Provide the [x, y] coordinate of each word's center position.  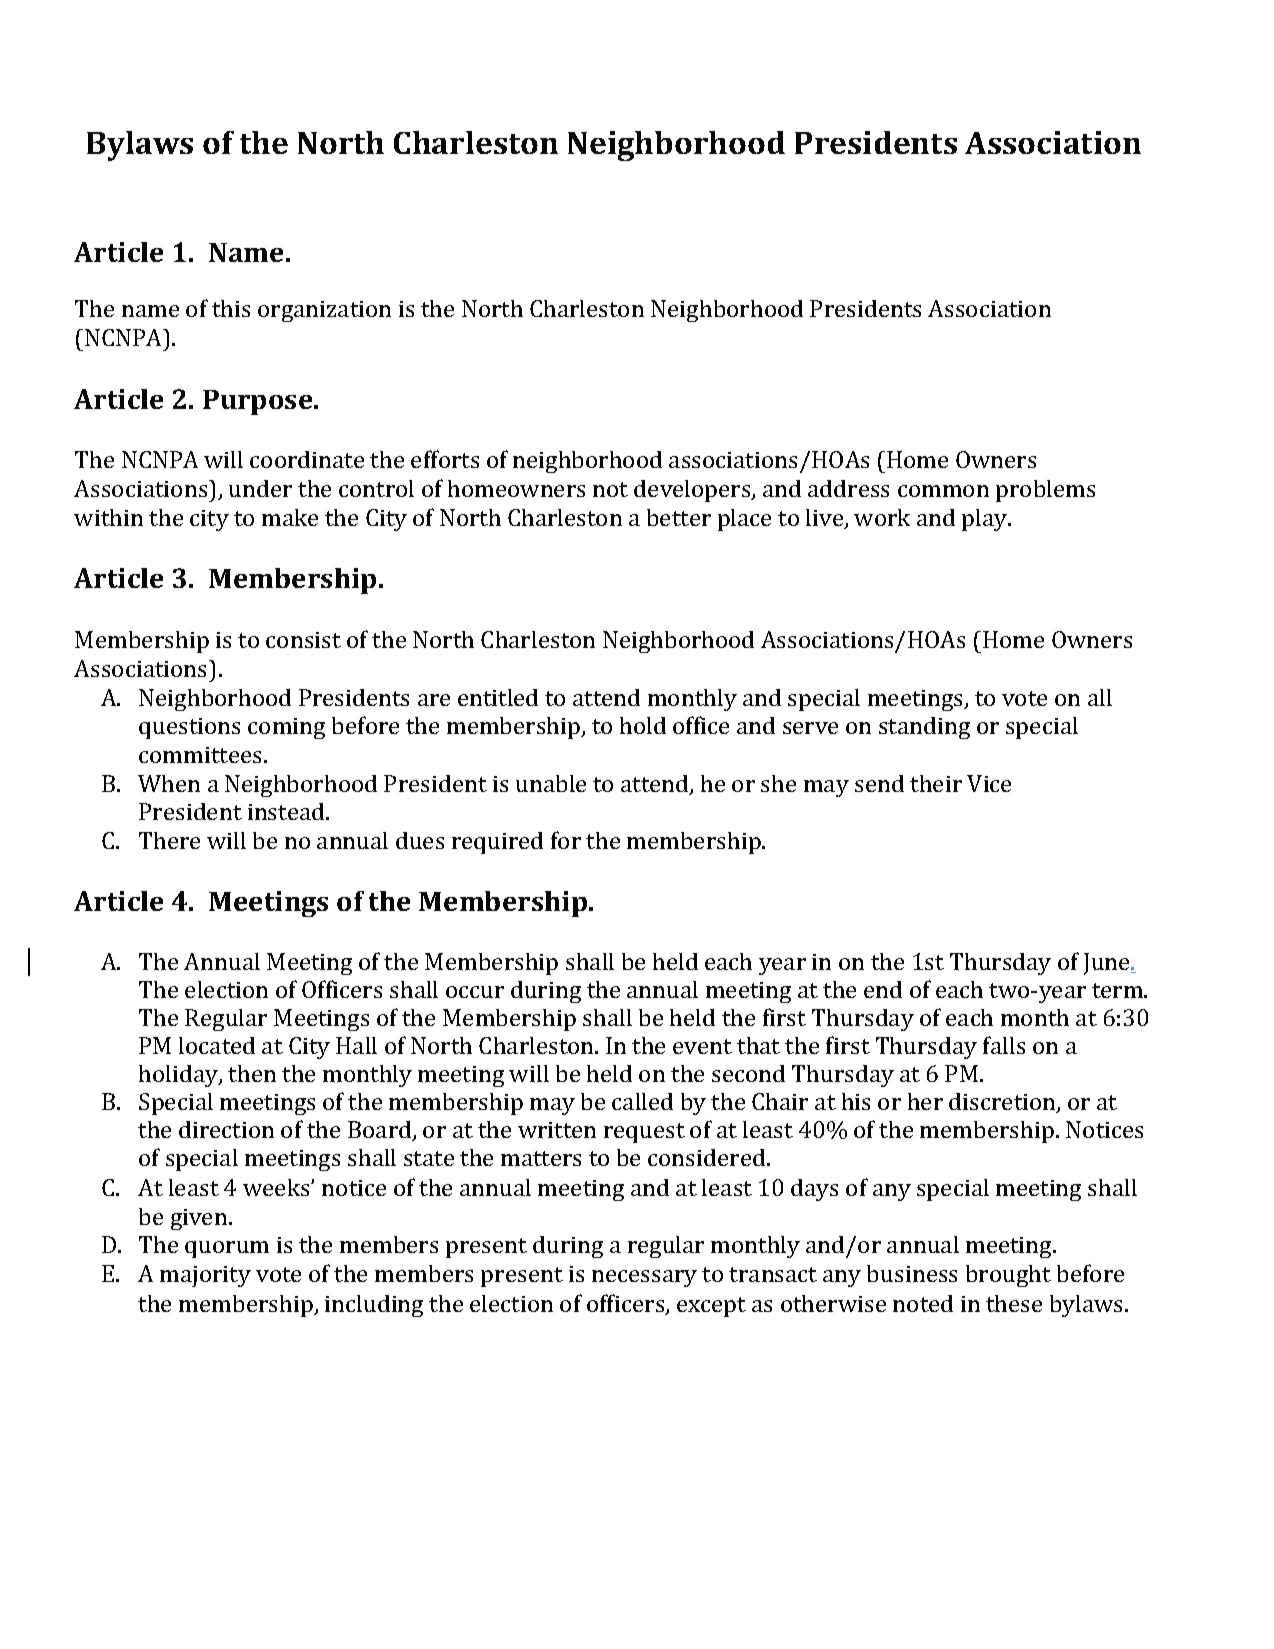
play [986, 520]
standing [924, 728]
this [231, 308]
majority [205, 1276]
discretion [1003, 1103]
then [252, 1073]
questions [189, 728]
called [642, 1101]
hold [643, 725]
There [169, 840]
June [1108, 964]
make [290, 517]
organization [324, 311]
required [497, 843]
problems [1045, 491]
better [679, 517]
